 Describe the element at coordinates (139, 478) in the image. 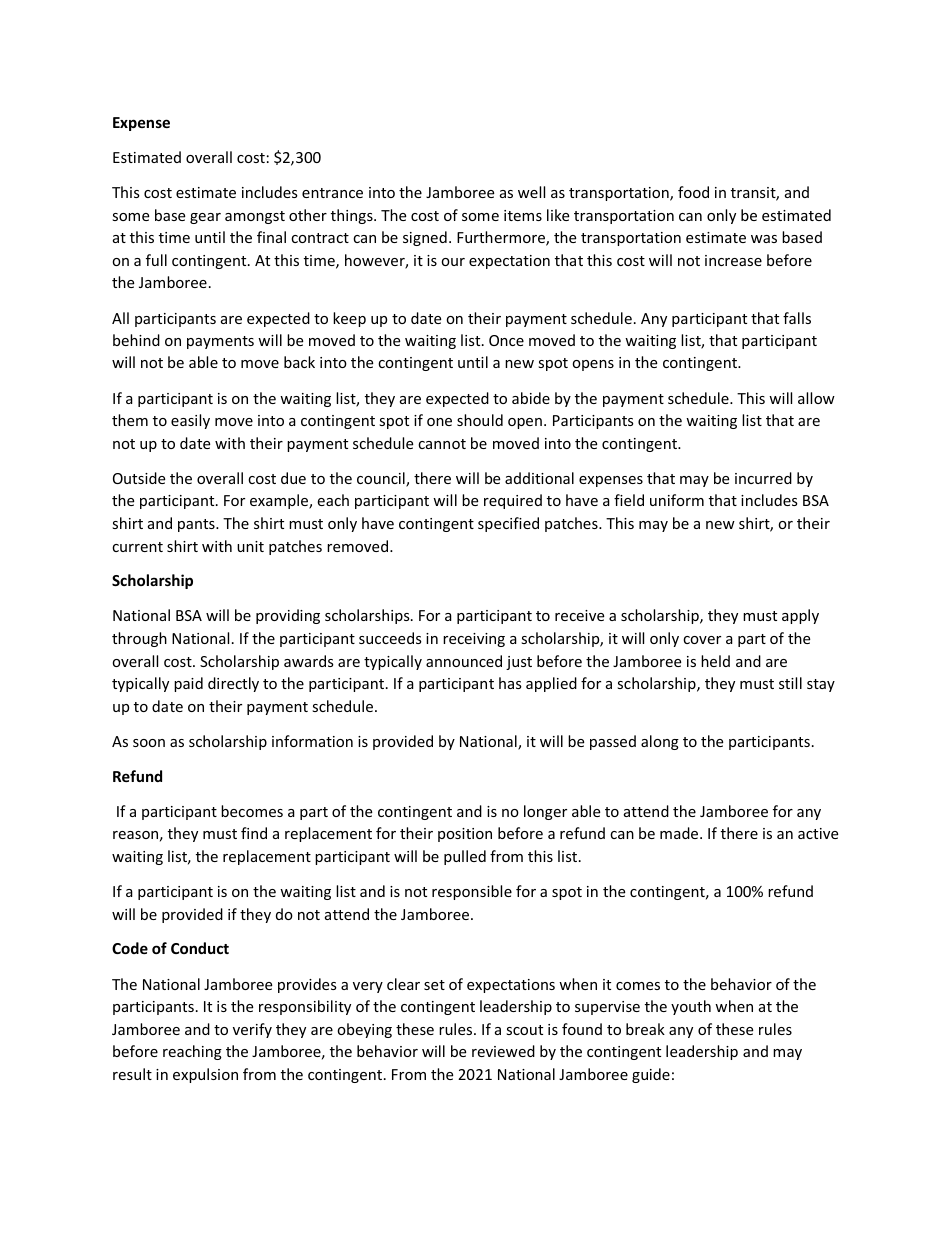

I see `Outside` at that location.
